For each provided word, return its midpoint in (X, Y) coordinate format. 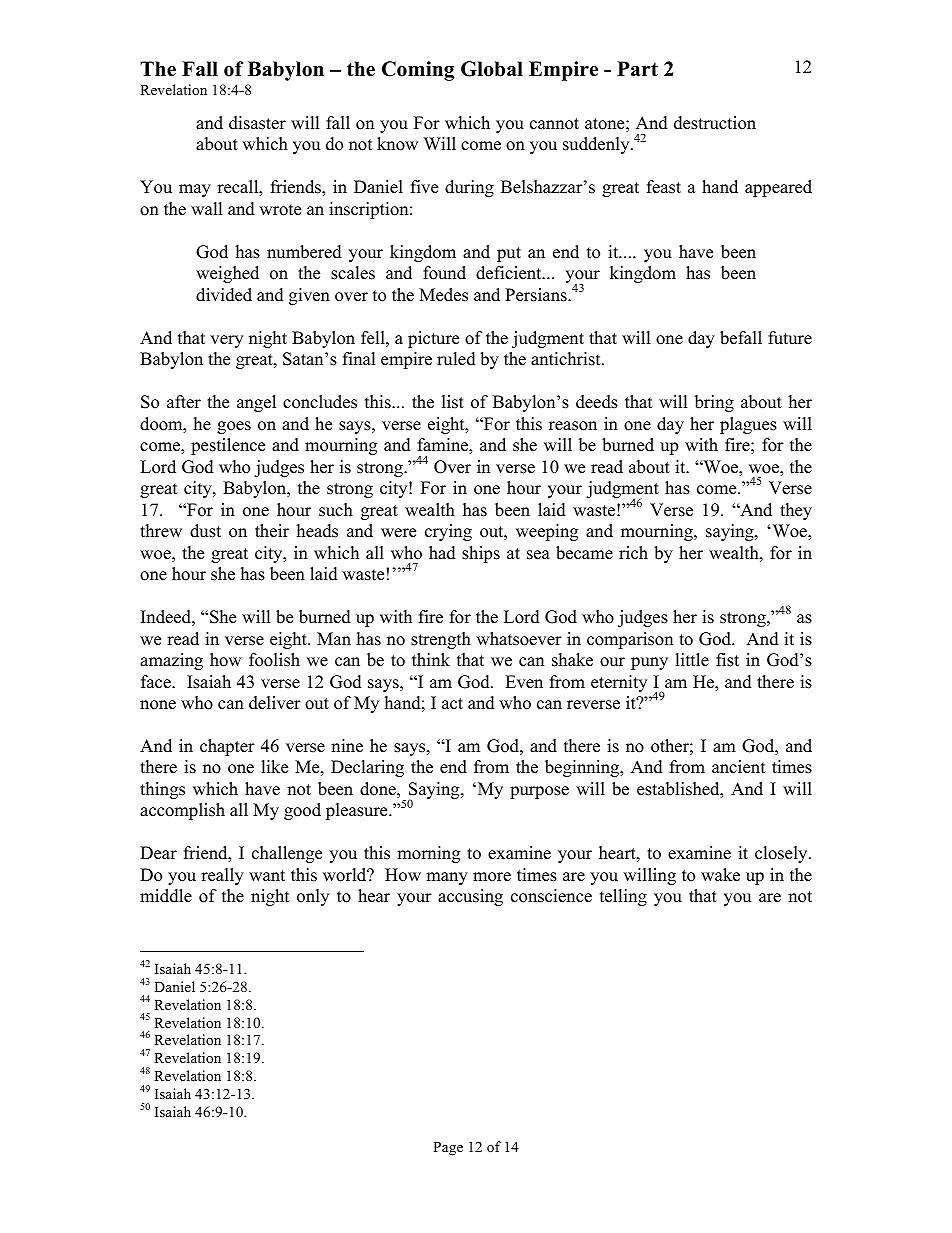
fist (727, 660)
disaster (257, 123)
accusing (470, 897)
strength (441, 640)
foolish (274, 660)
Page (448, 1149)
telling (623, 897)
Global (492, 69)
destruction (715, 123)
